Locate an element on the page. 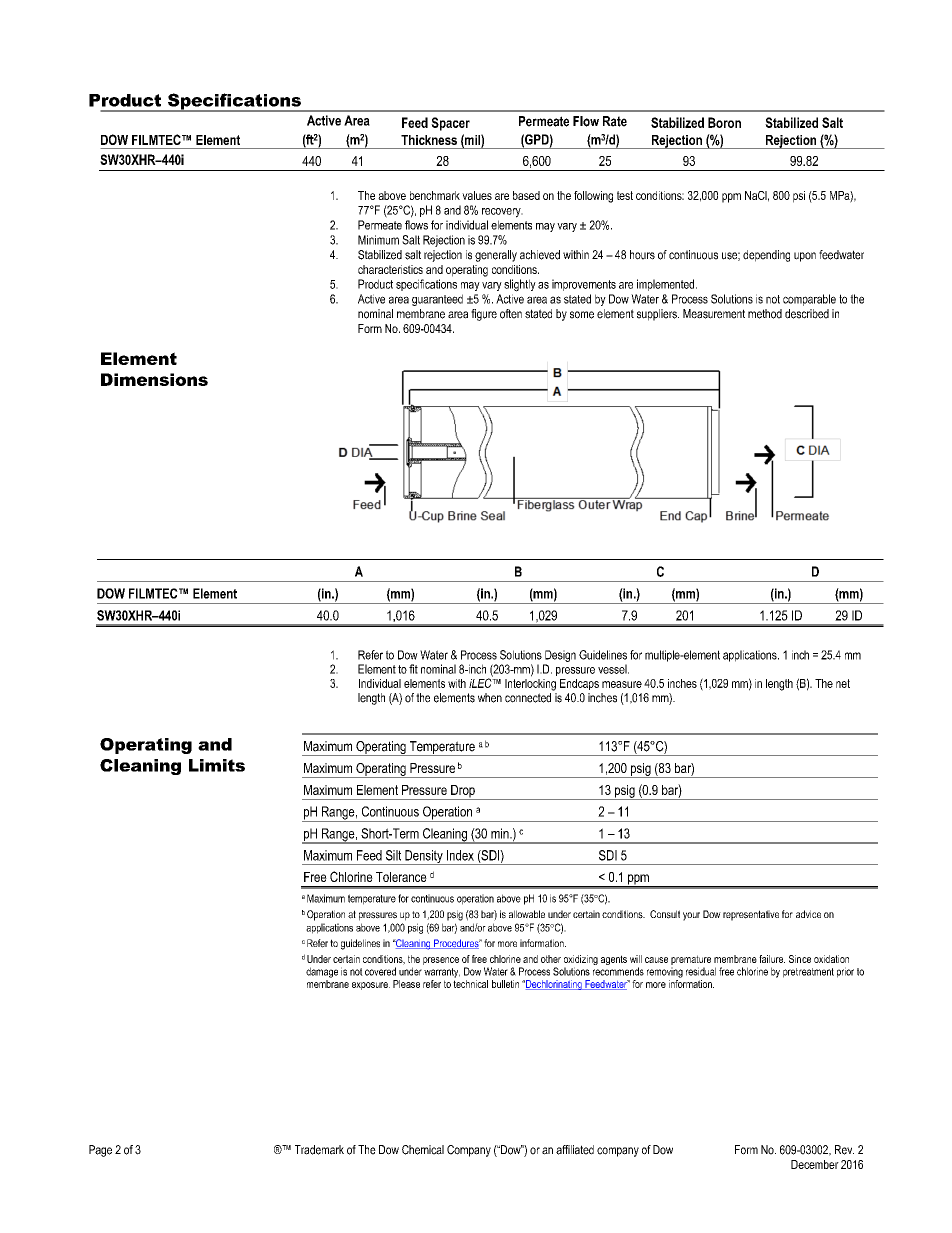 This image has height=1233, width=952. Chemical is located at coordinates (423, 1150).
